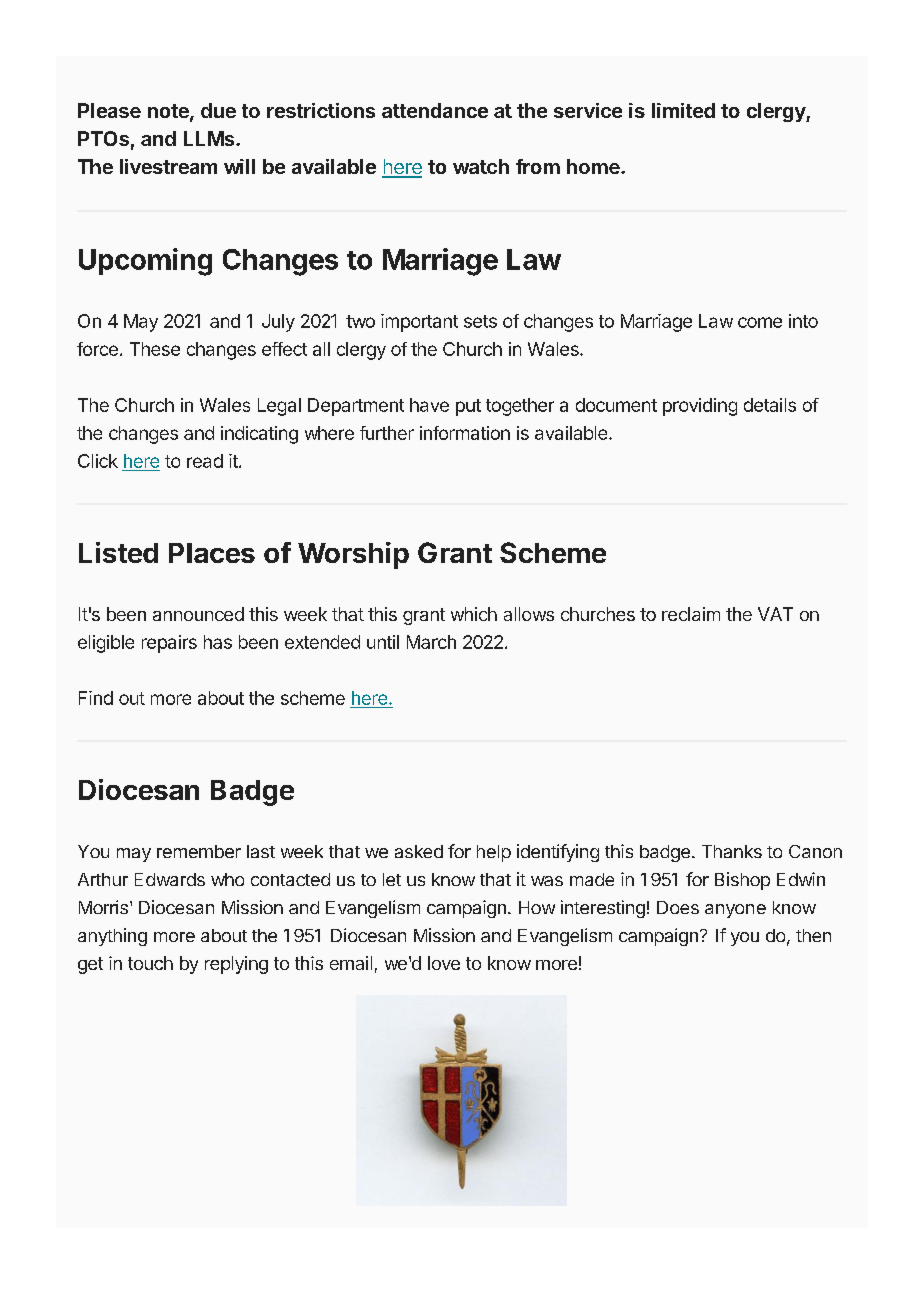  What do you see at coordinates (444, 963) in the page?
I see `love` at bounding box center [444, 963].
